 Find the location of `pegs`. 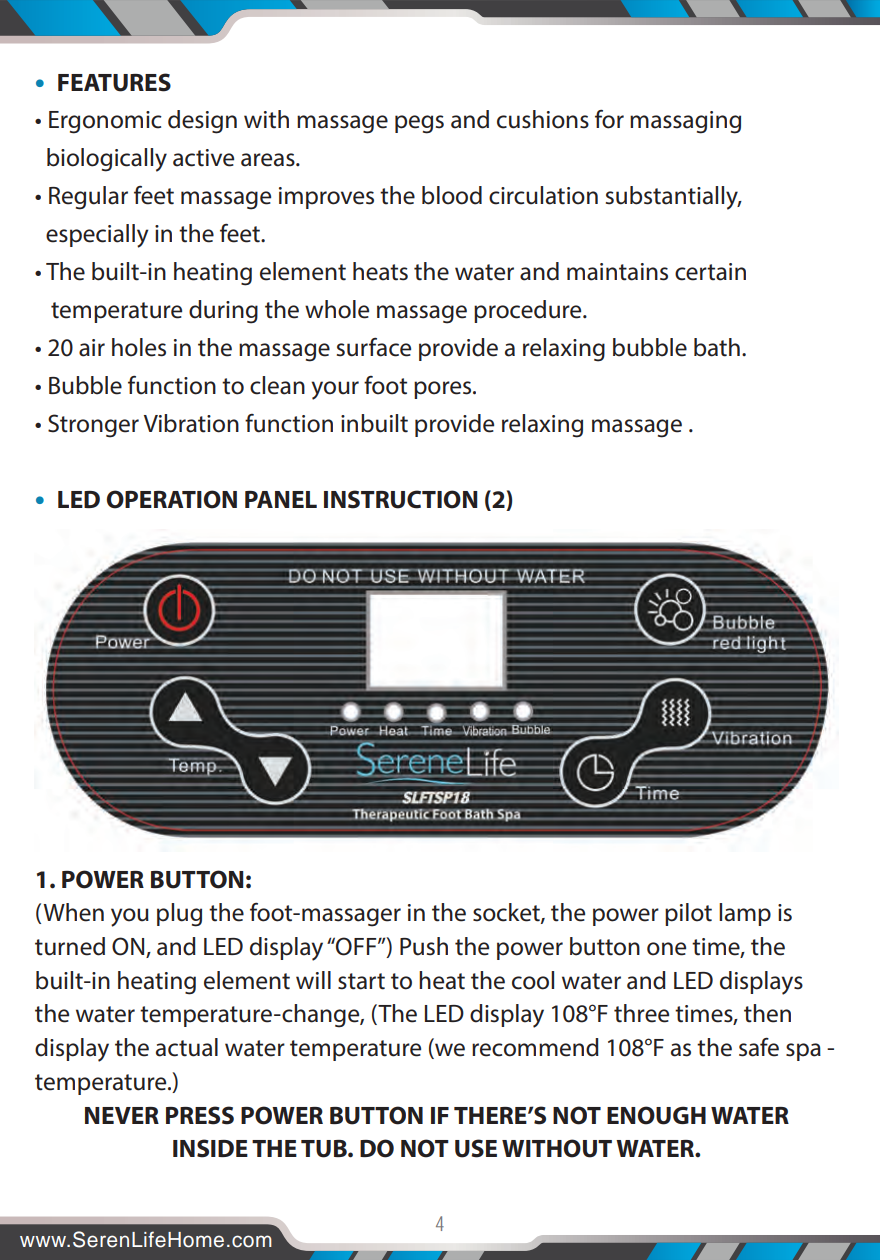

pegs is located at coordinates (419, 124).
